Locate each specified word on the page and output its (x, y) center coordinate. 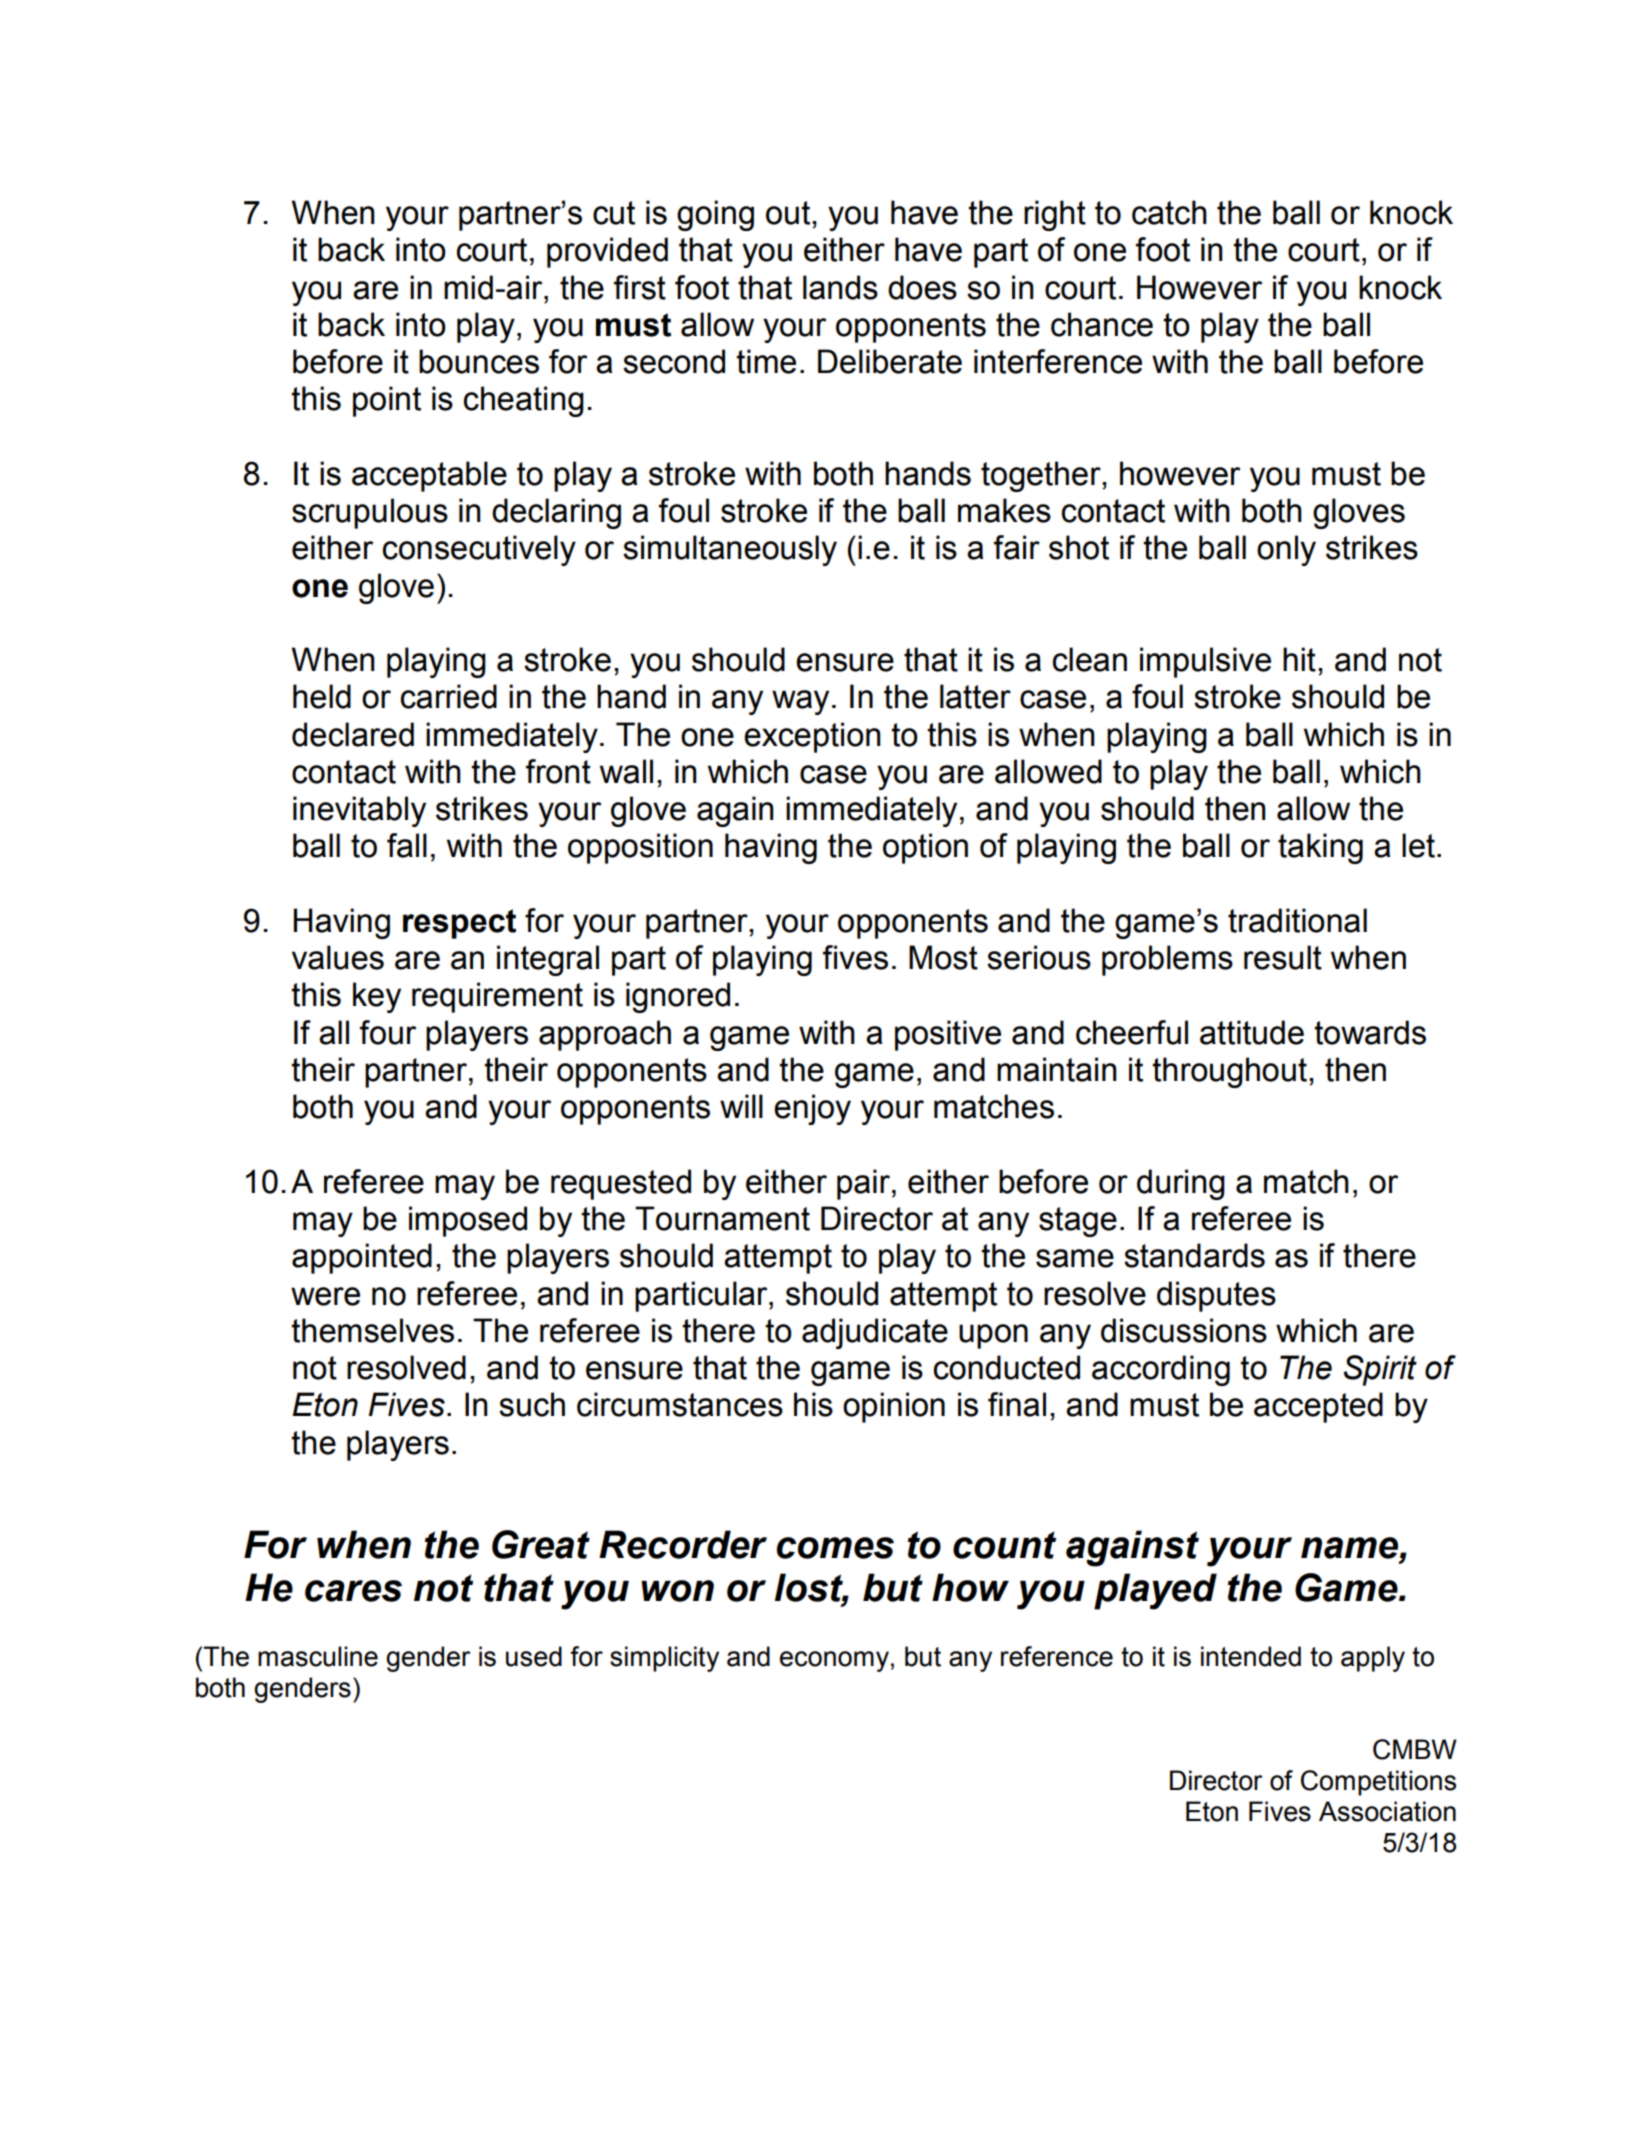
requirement (497, 997)
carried (449, 696)
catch (1169, 212)
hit (1299, 659)
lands (840, 287)
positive (948, 1035)
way (800, 702)
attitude (1252, 1032)
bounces (479, 361)
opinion (894, 1407)
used (534, 1656)
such (532, 1404)
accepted (1318, 1407)
